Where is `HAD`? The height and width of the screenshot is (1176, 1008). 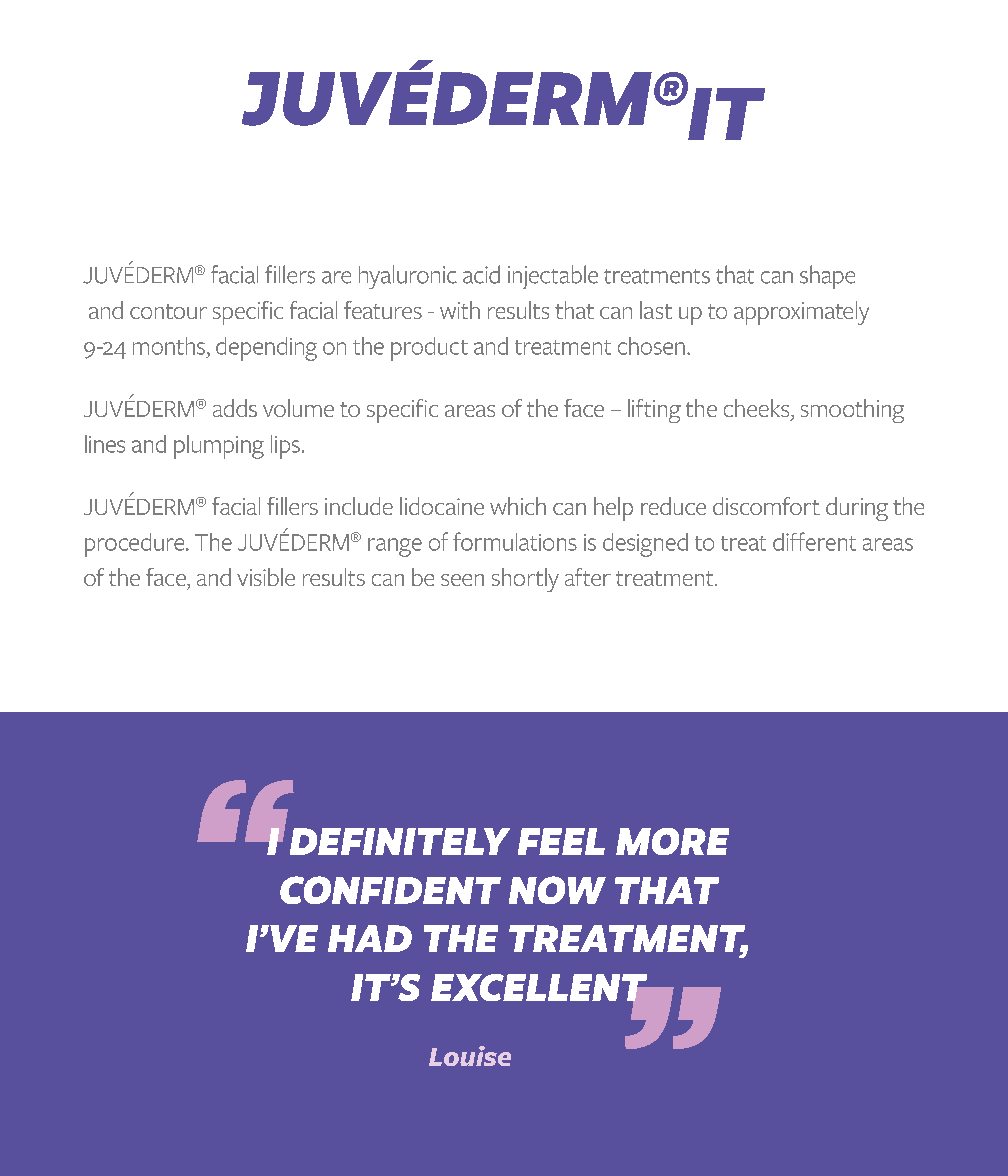
HAD is located at coordinates (370, 938).
